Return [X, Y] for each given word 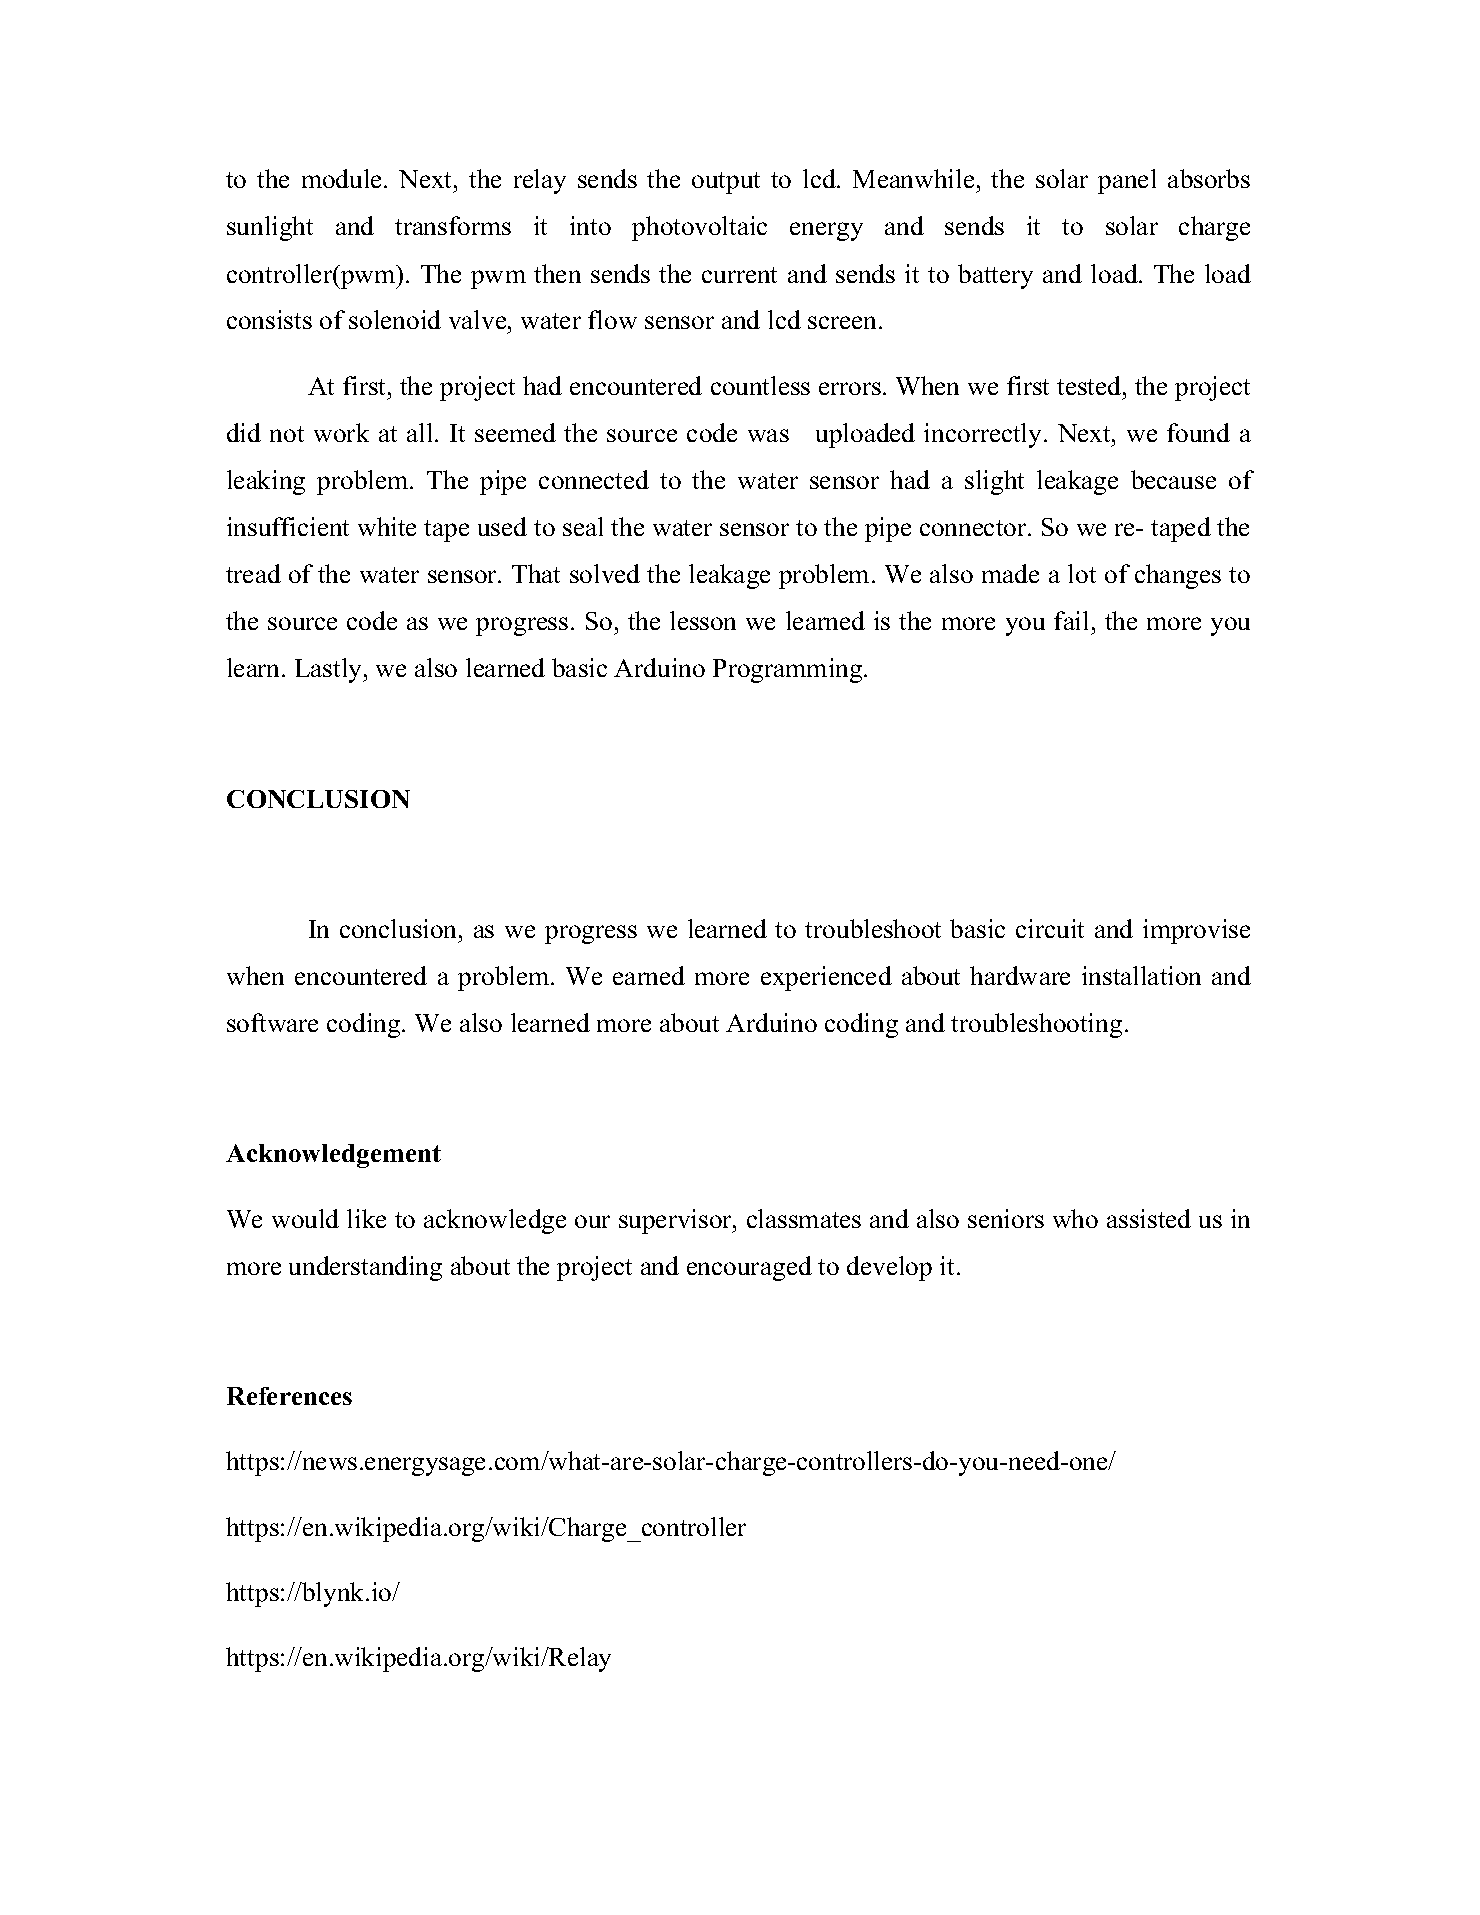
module [341, 178]
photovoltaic [699, 228]
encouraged [749, 1268]
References [289, 1396]
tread [253, 573]
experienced [826, 978]
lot [1082, 573]
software [272, 1022]
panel [1127, 181]
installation [1141, 975]
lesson [703, 620]
